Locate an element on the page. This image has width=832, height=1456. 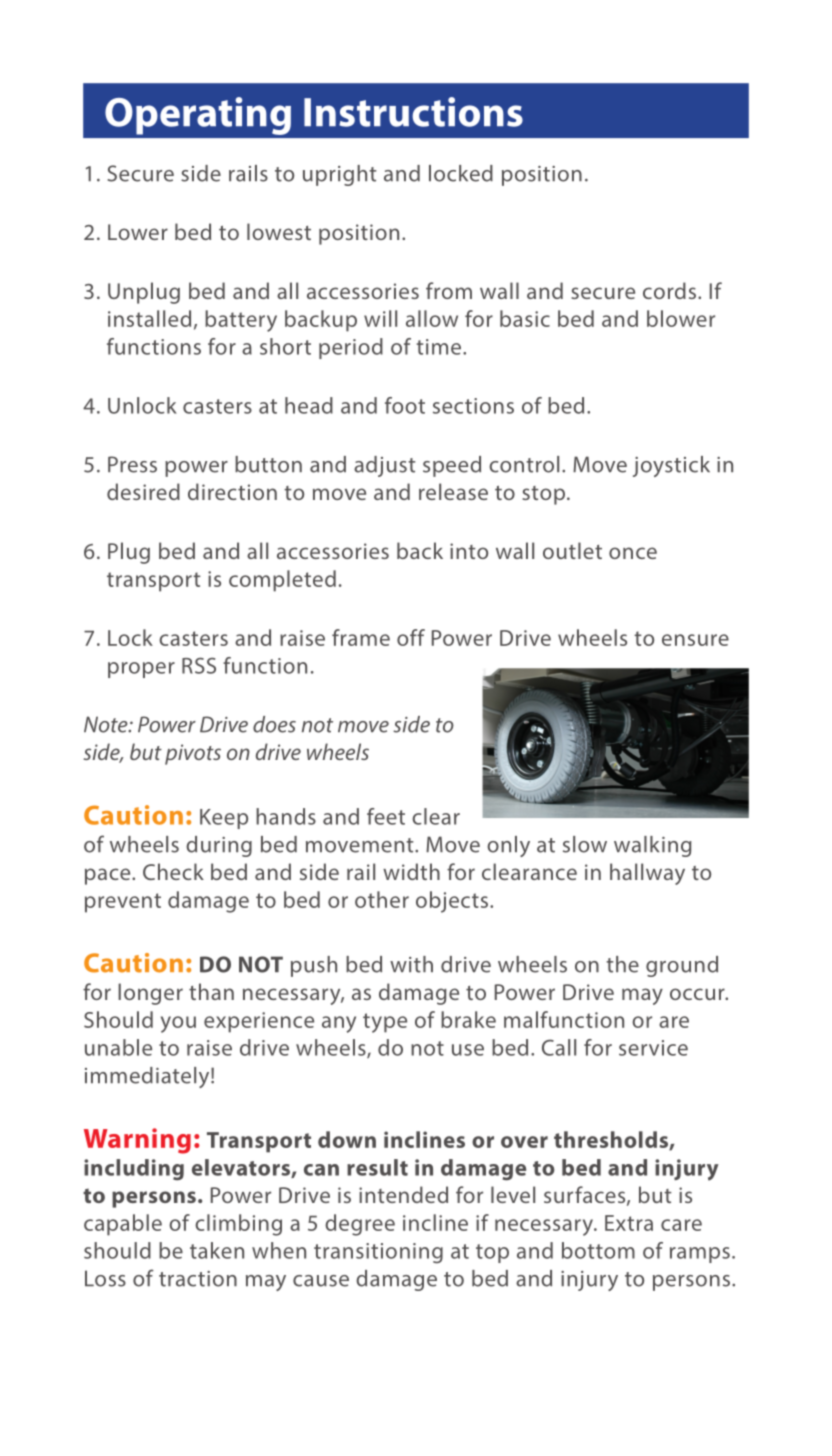
cords is located at coordinates (669, 290).
